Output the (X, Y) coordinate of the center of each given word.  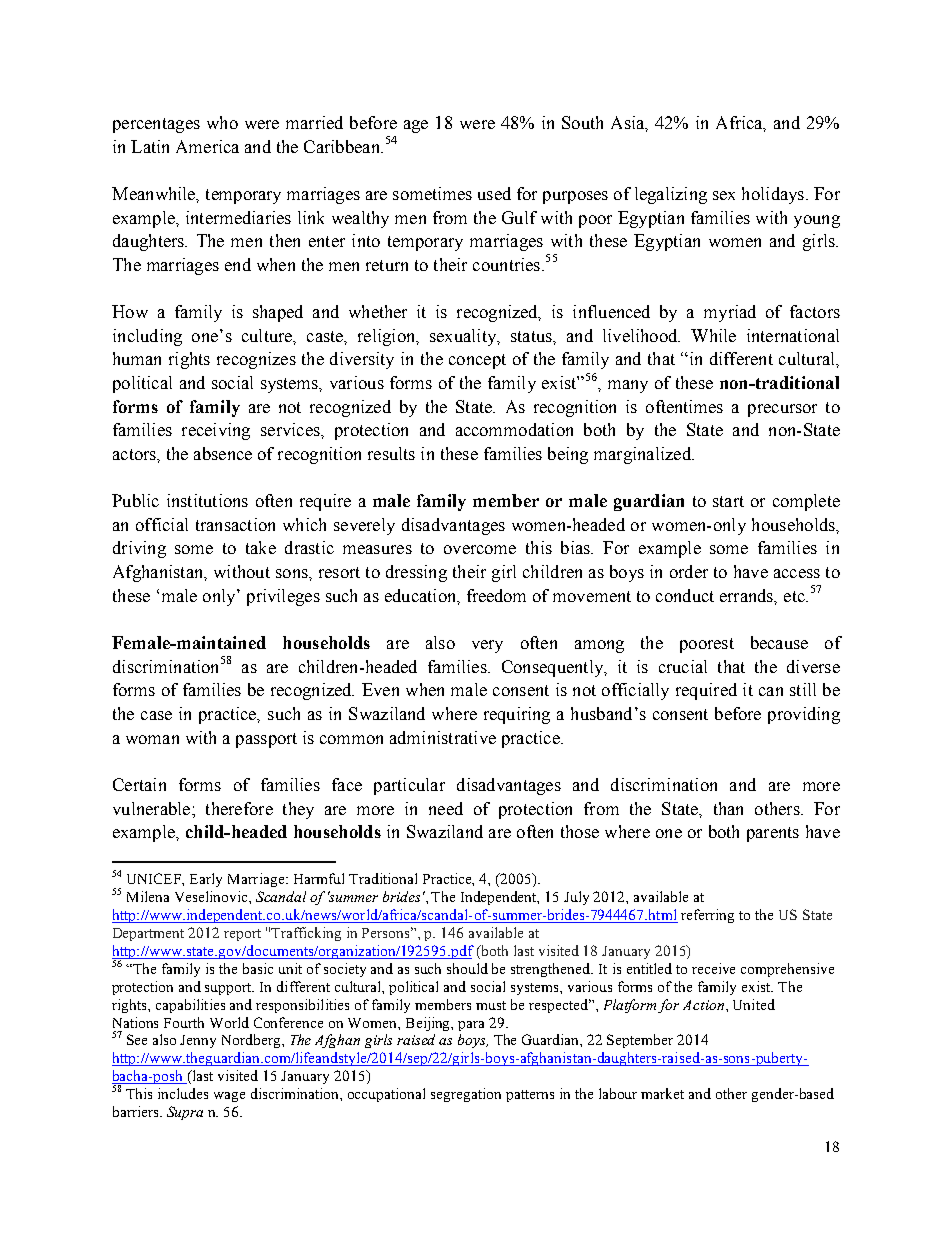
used (494, 193)
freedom (496, 595)
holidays (774, 195)
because (779, 642)
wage (229, 1097)
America (207, 146)
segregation (466, 1095)
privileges (283, 597)
